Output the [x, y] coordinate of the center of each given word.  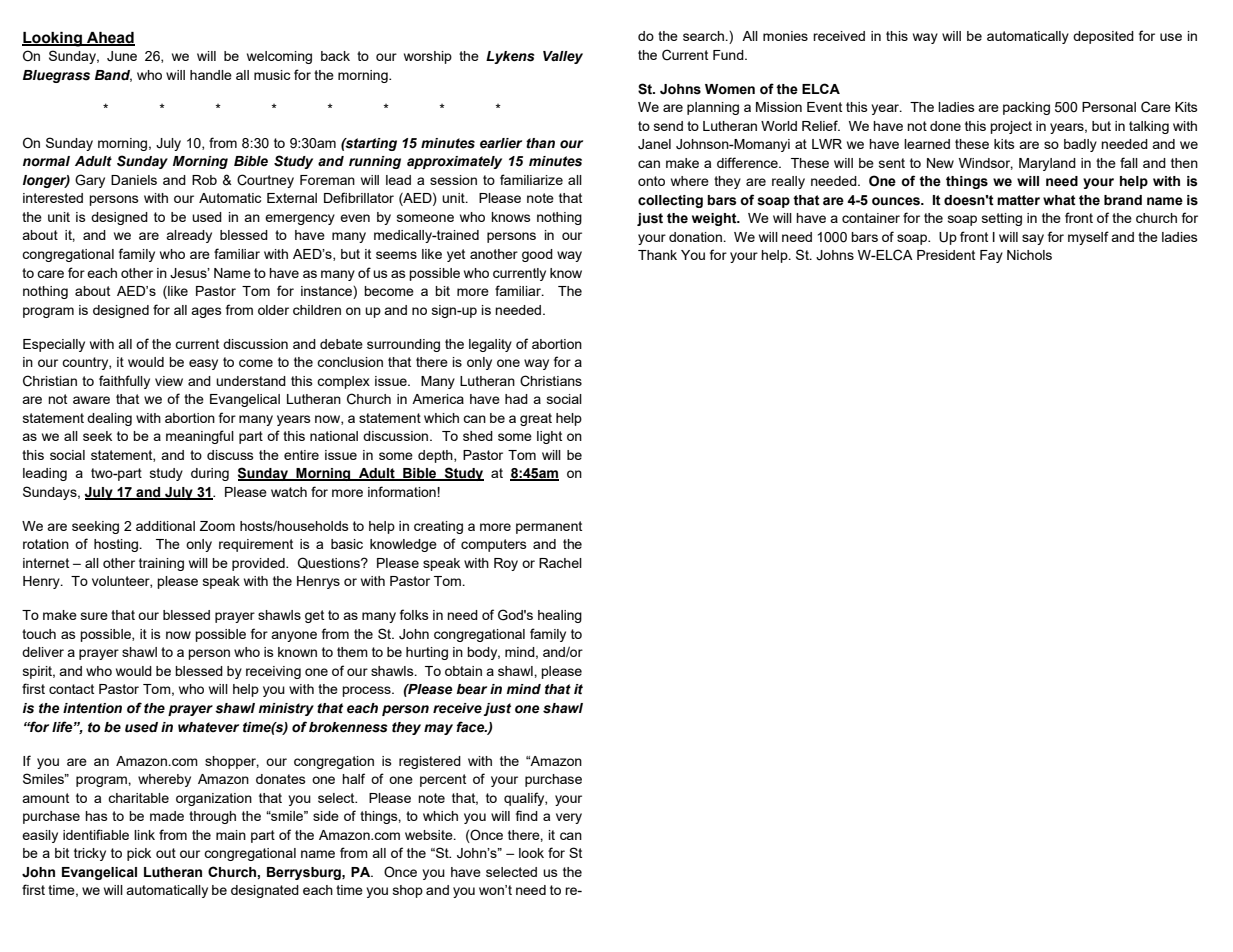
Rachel [560, 563]
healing [560, 616]
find [527, 815]
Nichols [1029, 255]
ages [206, 312]
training [161, 564]
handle [211, 75]
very [569, 818]
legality [490, 345]
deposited [1103, 37]
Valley [563, 57]
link [144, 835]
